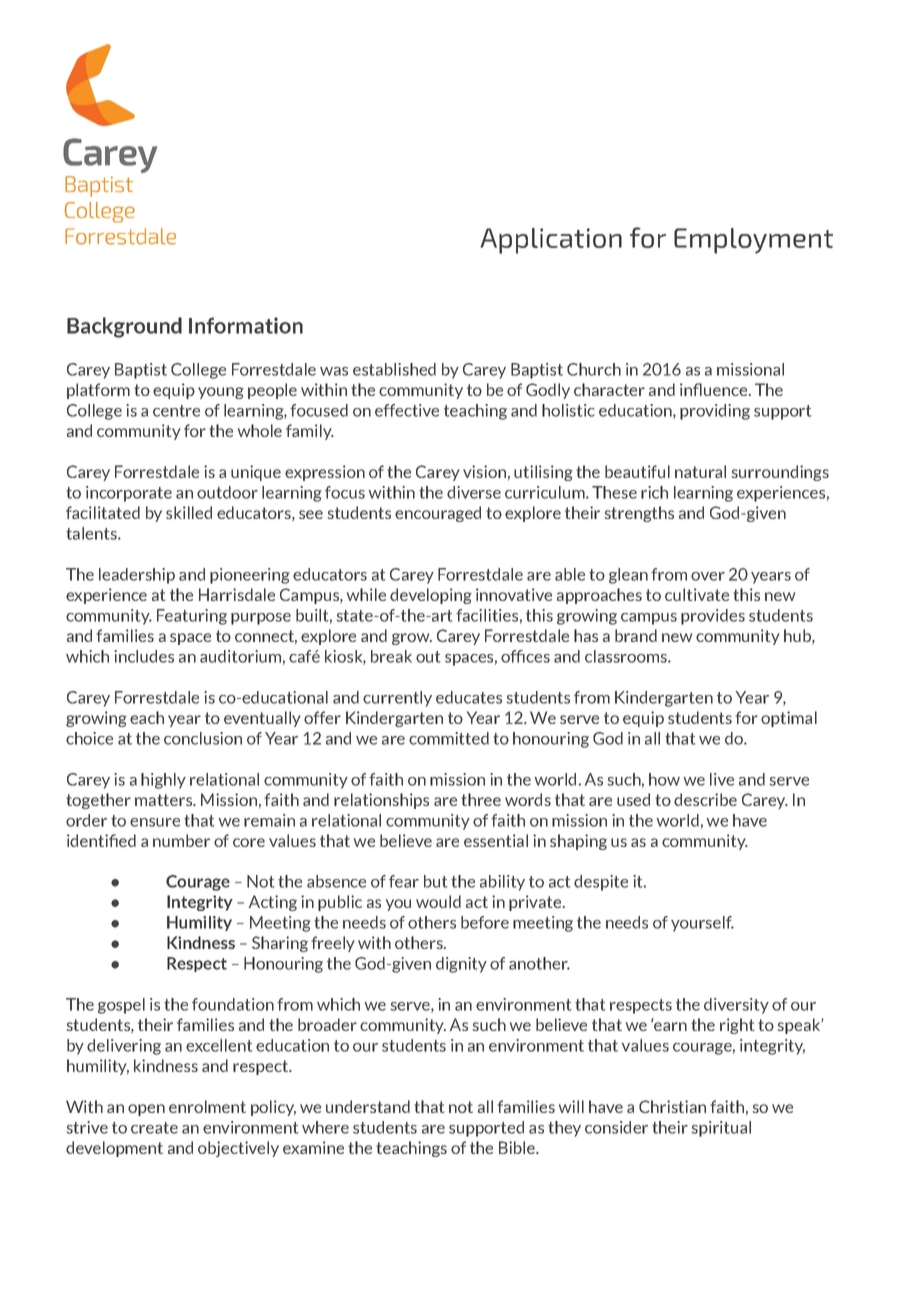  What do you see at coordinates (702, 924) in the screenshot?
I see `yourself` at bounding box center [702, 924].
